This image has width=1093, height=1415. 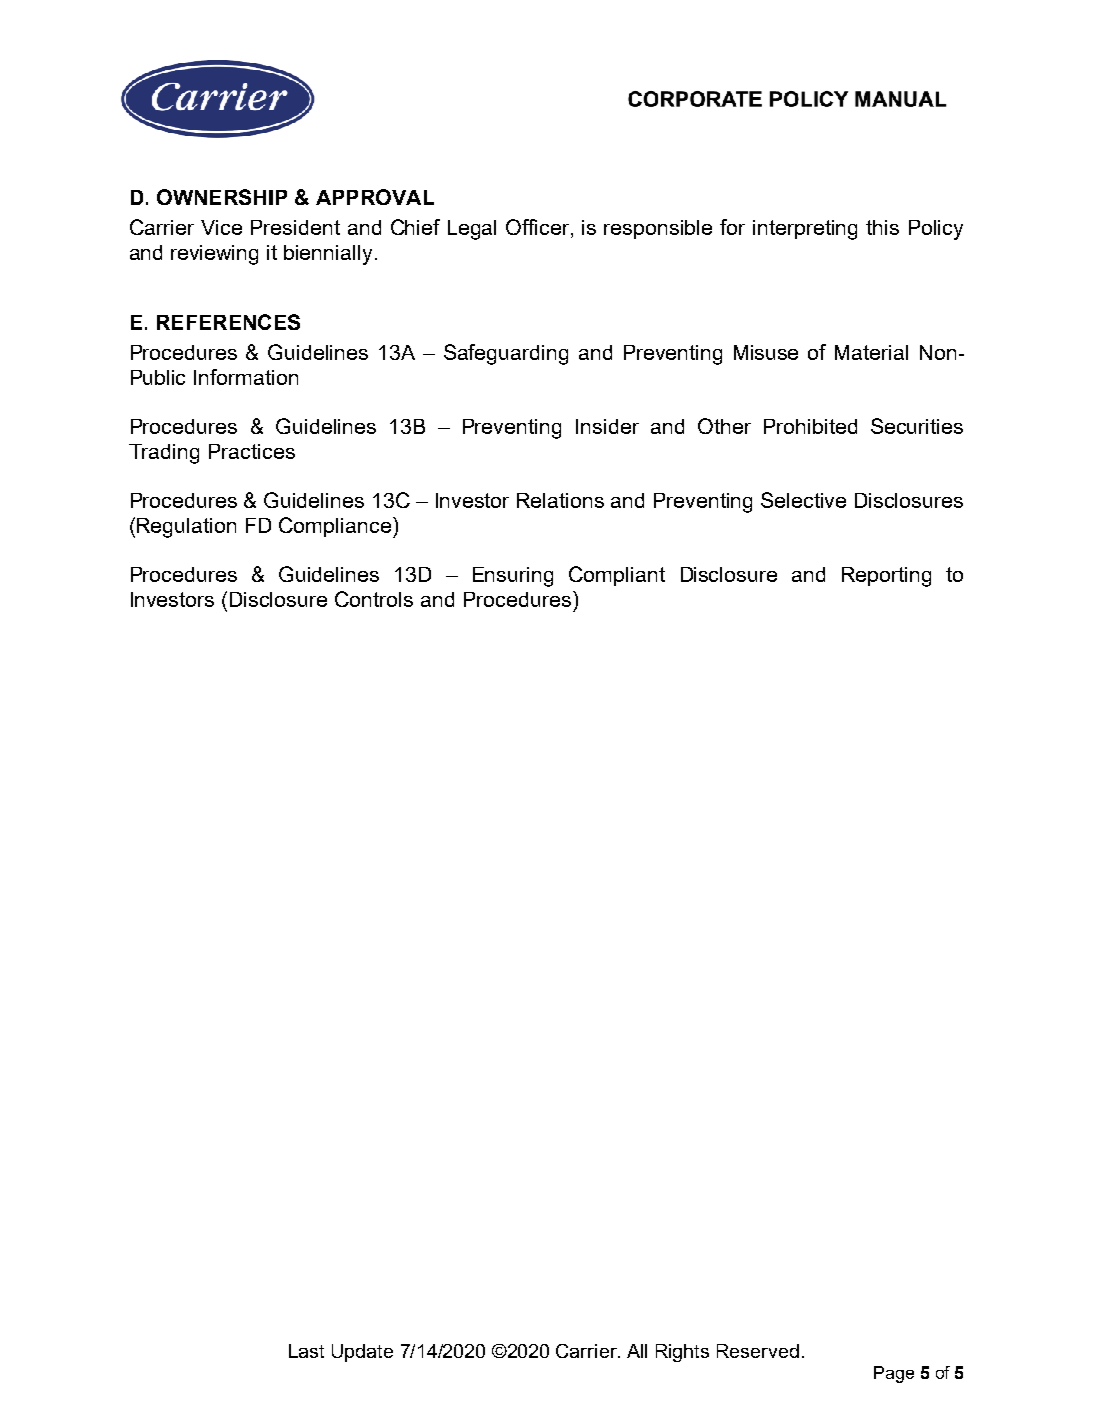 What do you see at coordinates (886, 577) in the image?
I see `Reporting` at bounding box center [886, 577].
